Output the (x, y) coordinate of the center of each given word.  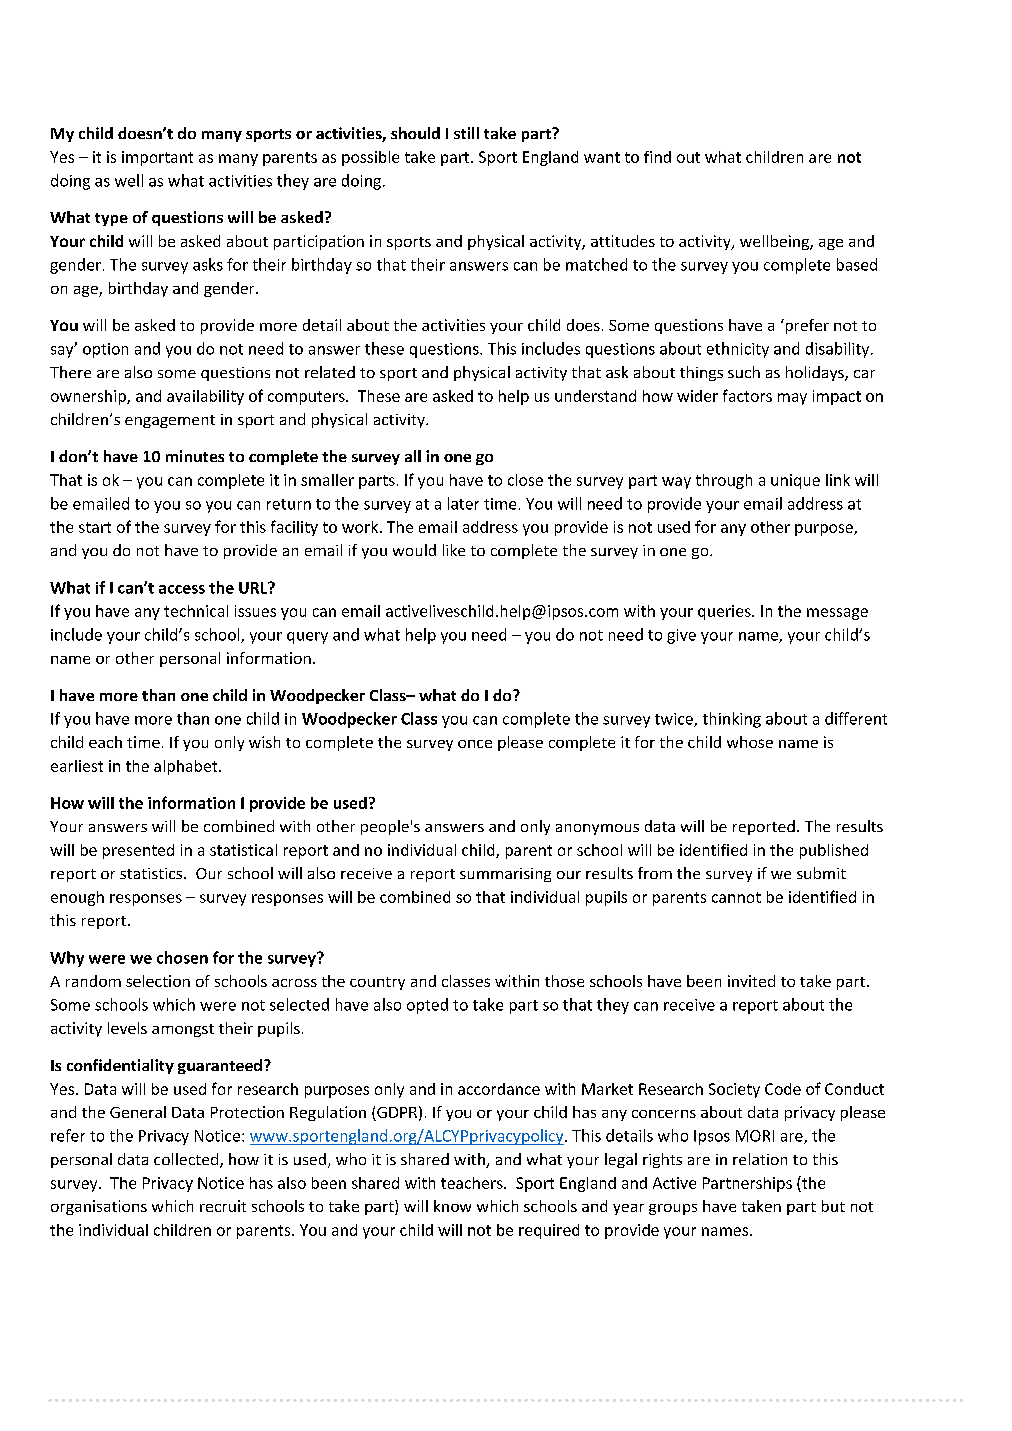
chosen (182, 957)
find (657, 157)
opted (427, 1006)
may (792, 399)
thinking (732, 720)
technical (196, 611)
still (466, 133)
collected (187, 1160)
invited (751, 981)
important (157, 158)
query (307, 638)
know (452, 1206)
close (525, 480)
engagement (170, 421)
